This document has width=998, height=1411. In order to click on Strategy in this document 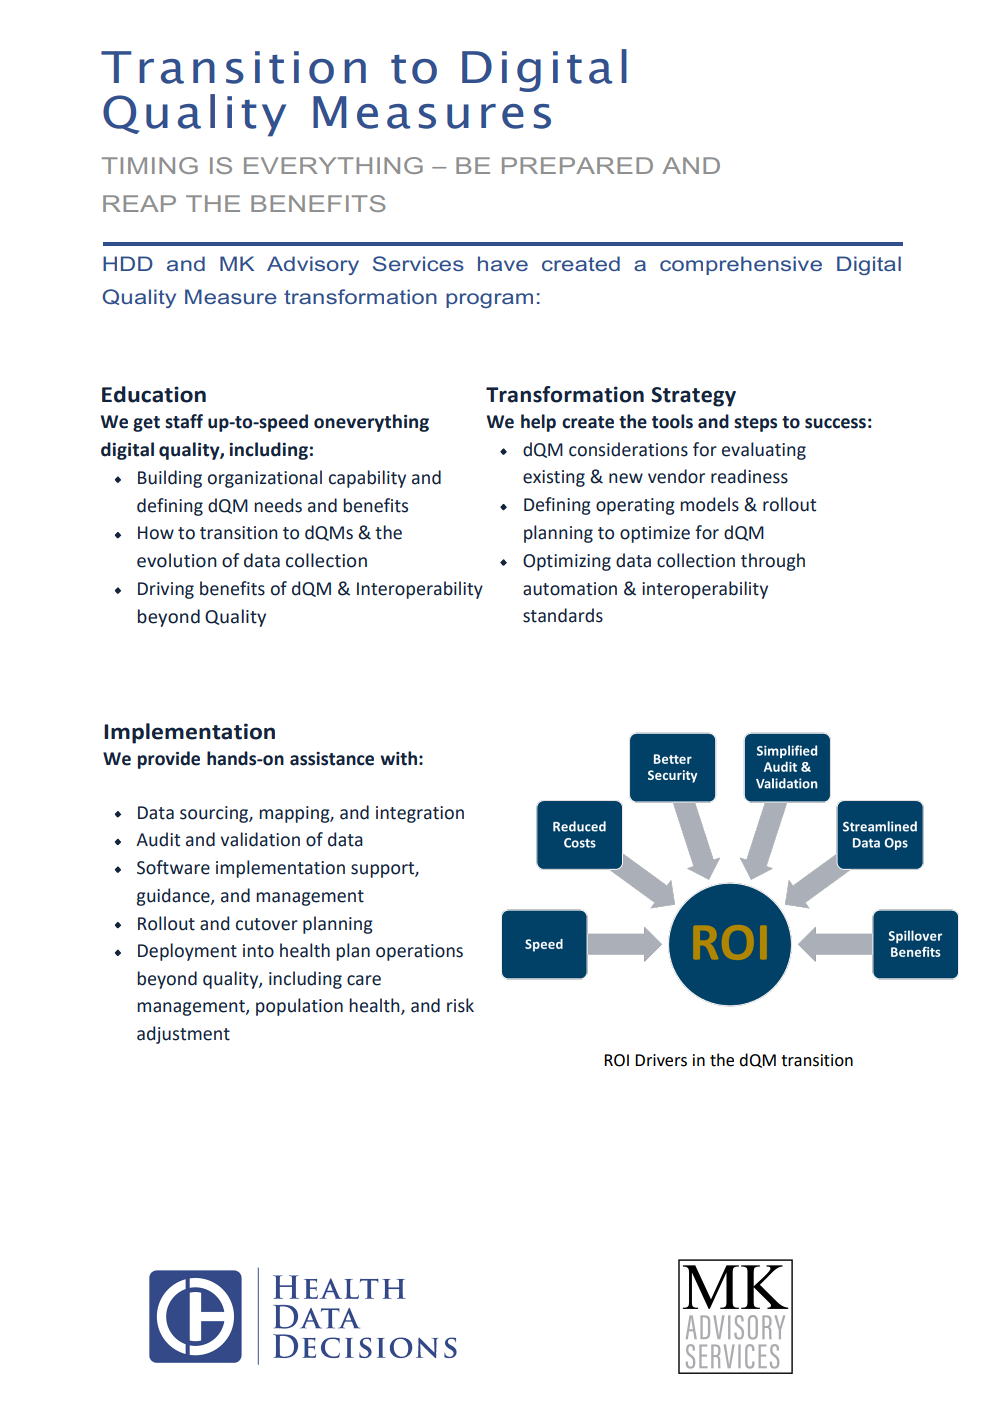, I will do `click(693, 397)`.
